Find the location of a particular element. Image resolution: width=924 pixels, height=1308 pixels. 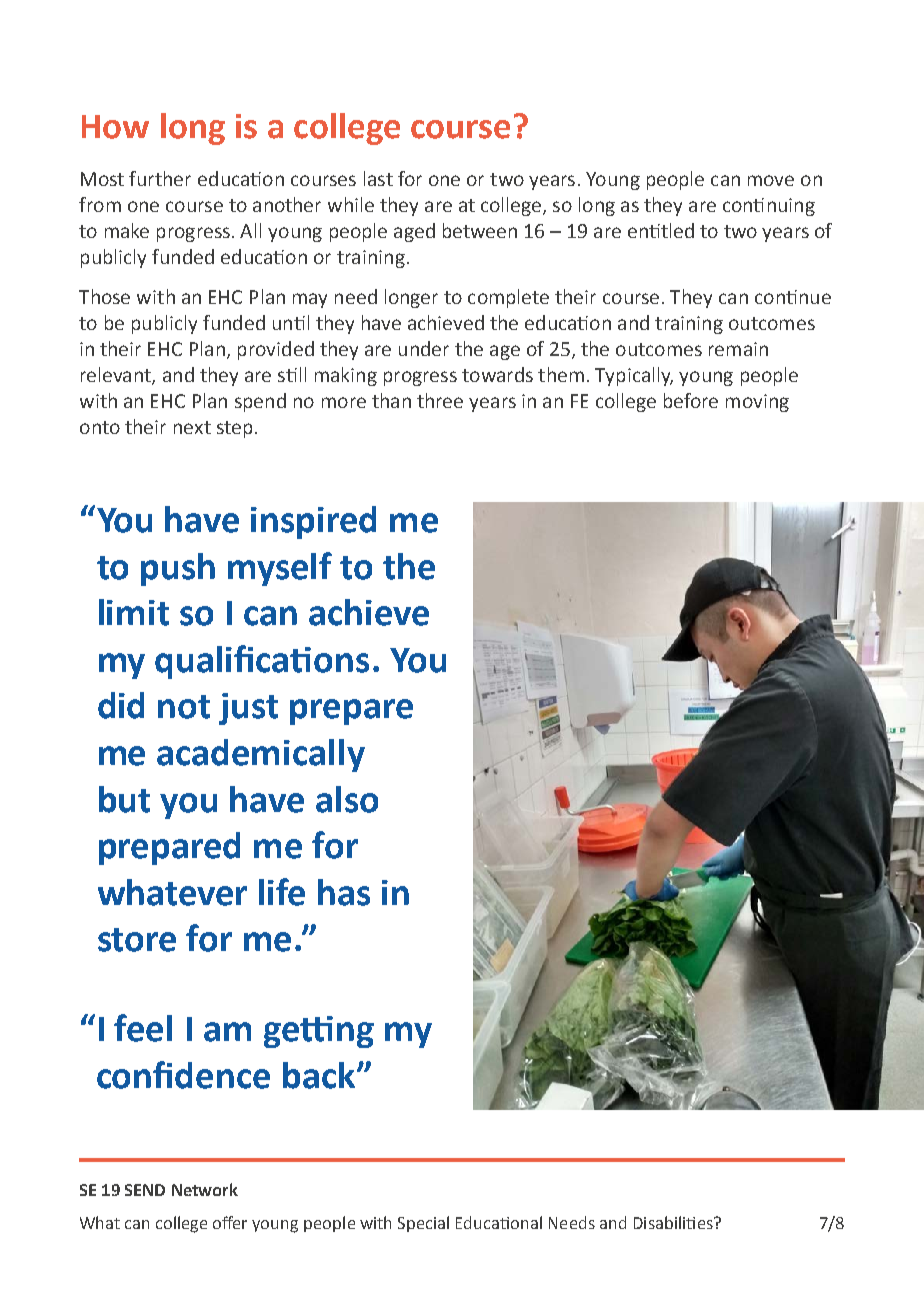

move is located at coordinates (771, 180).
